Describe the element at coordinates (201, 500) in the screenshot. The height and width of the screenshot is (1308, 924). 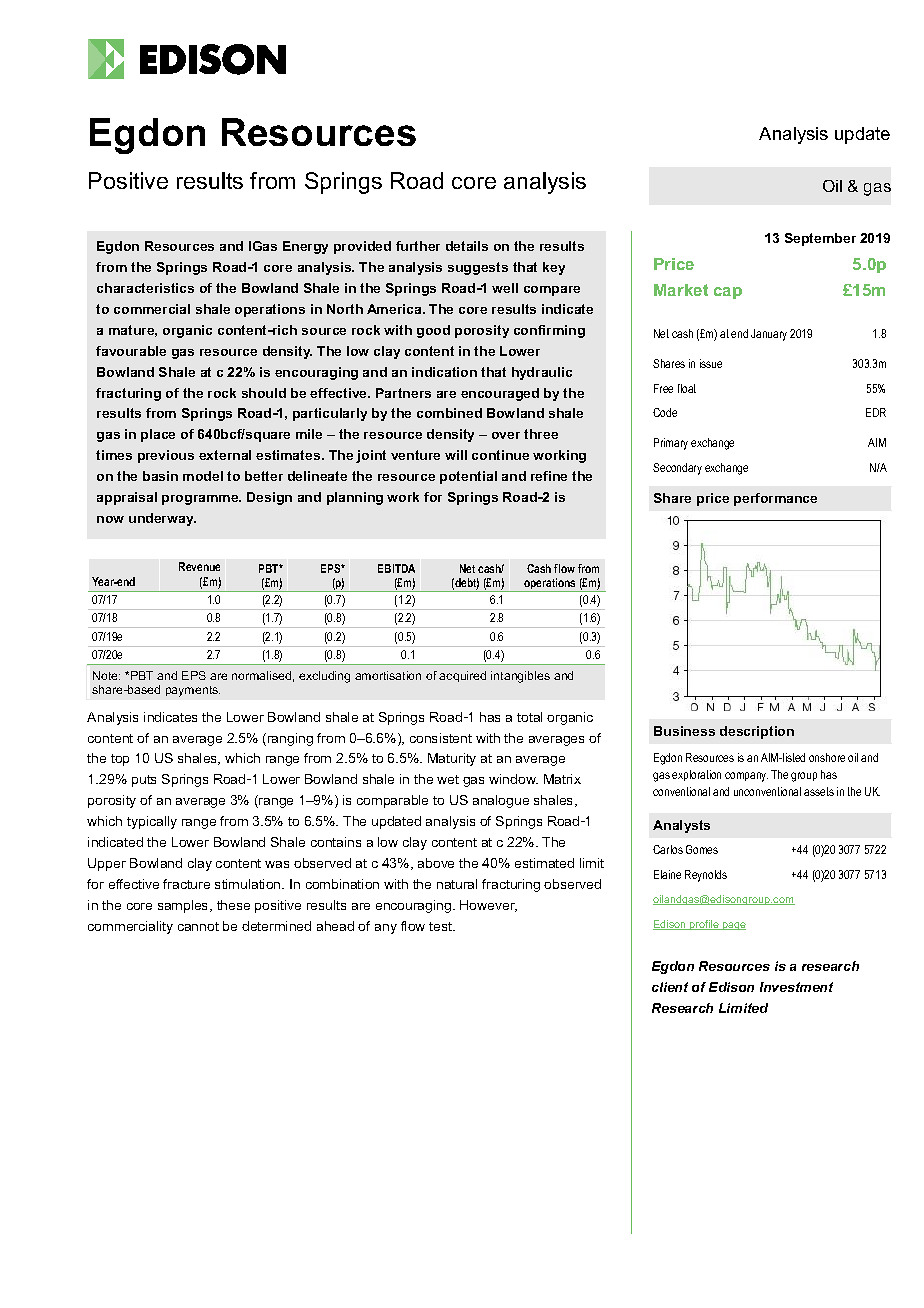
I see `programme` at that location.
